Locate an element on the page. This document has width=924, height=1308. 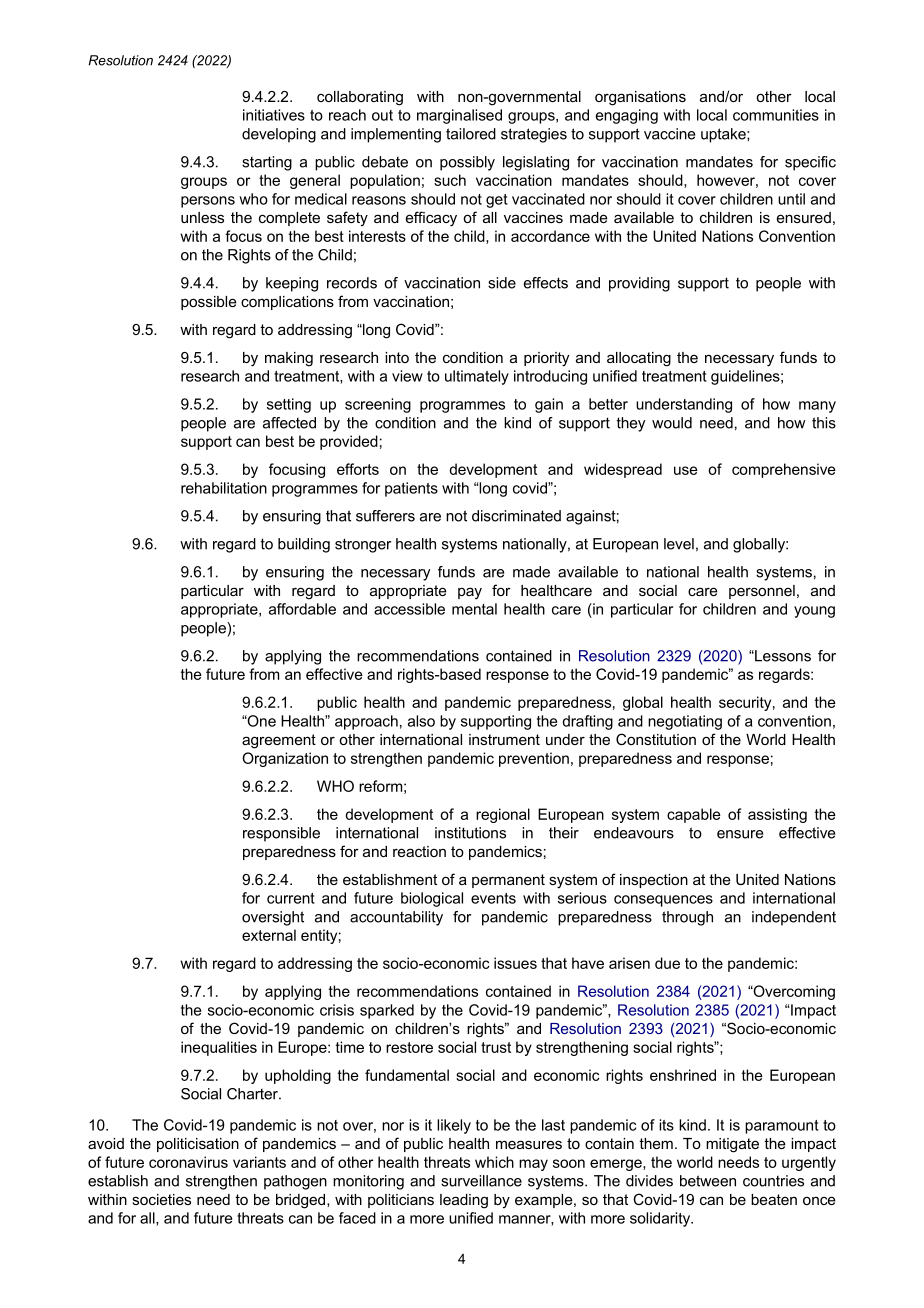
initiatives is located at coordinates (274, 115).
